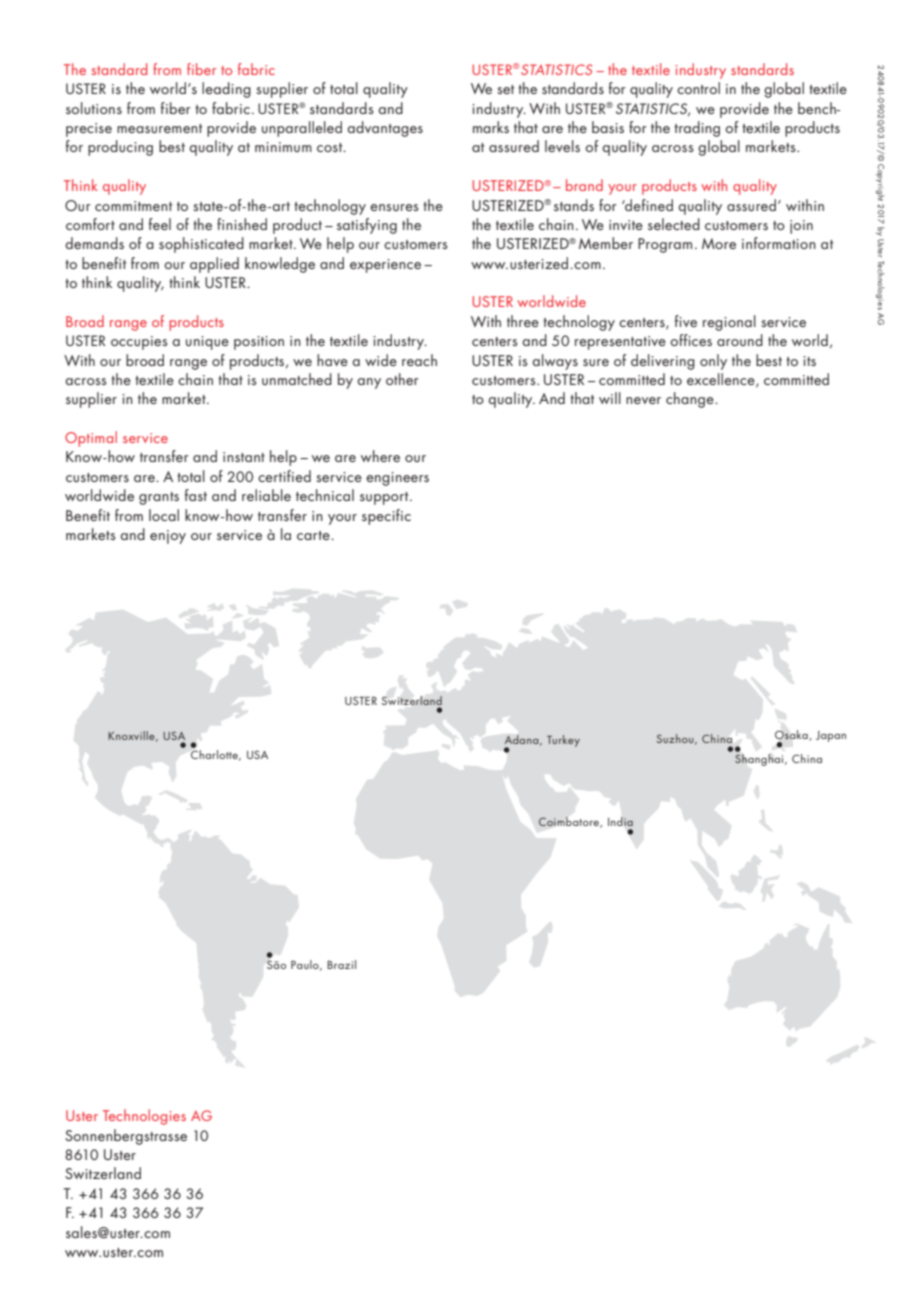 This screenshot has height=1308, width=924. What do you see at coordinates (691, 400) in the screenshot?
I see `change` at bounding box center [691, 400].
